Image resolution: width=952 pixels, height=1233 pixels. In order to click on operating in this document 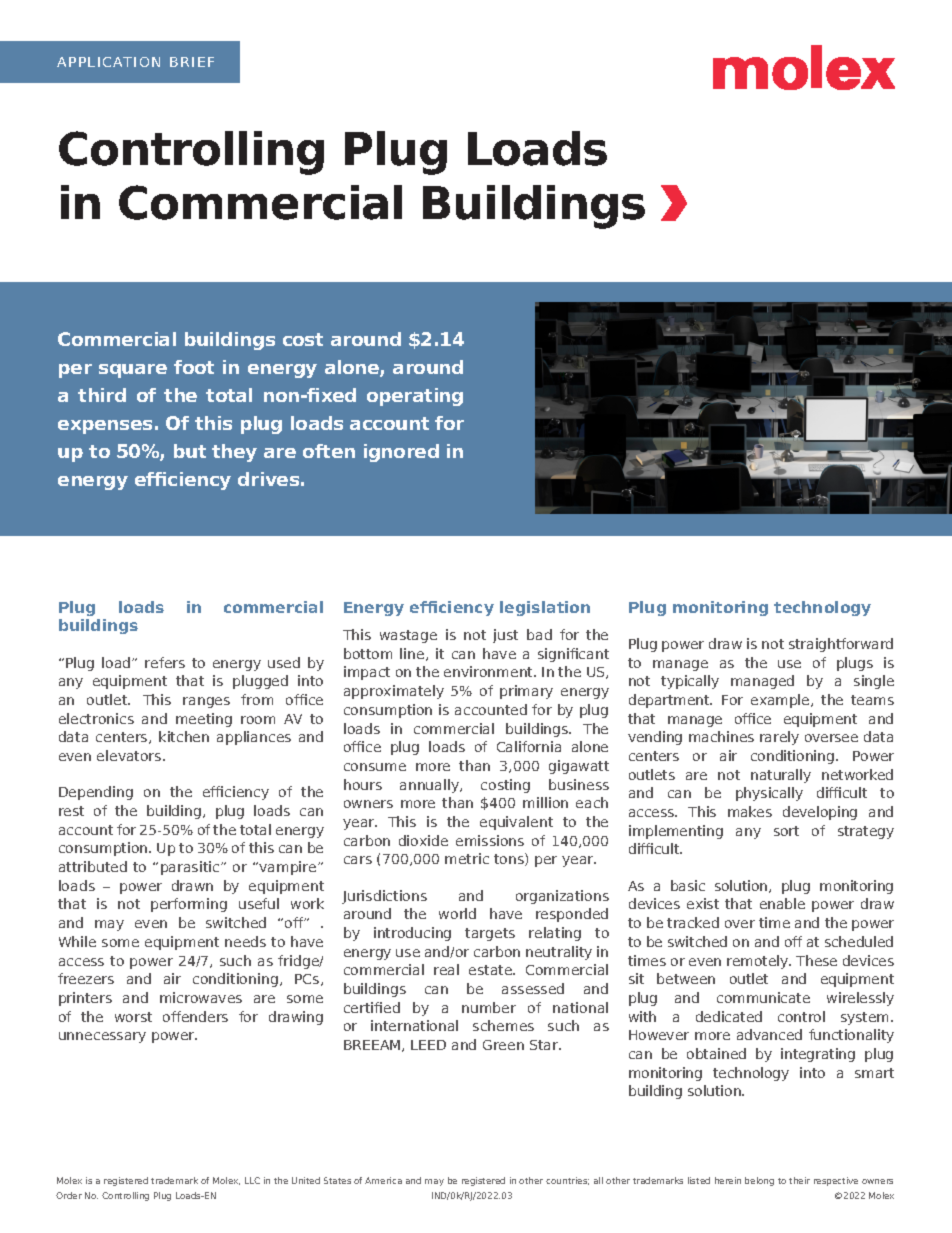, I will do `click(415, 397)`.
